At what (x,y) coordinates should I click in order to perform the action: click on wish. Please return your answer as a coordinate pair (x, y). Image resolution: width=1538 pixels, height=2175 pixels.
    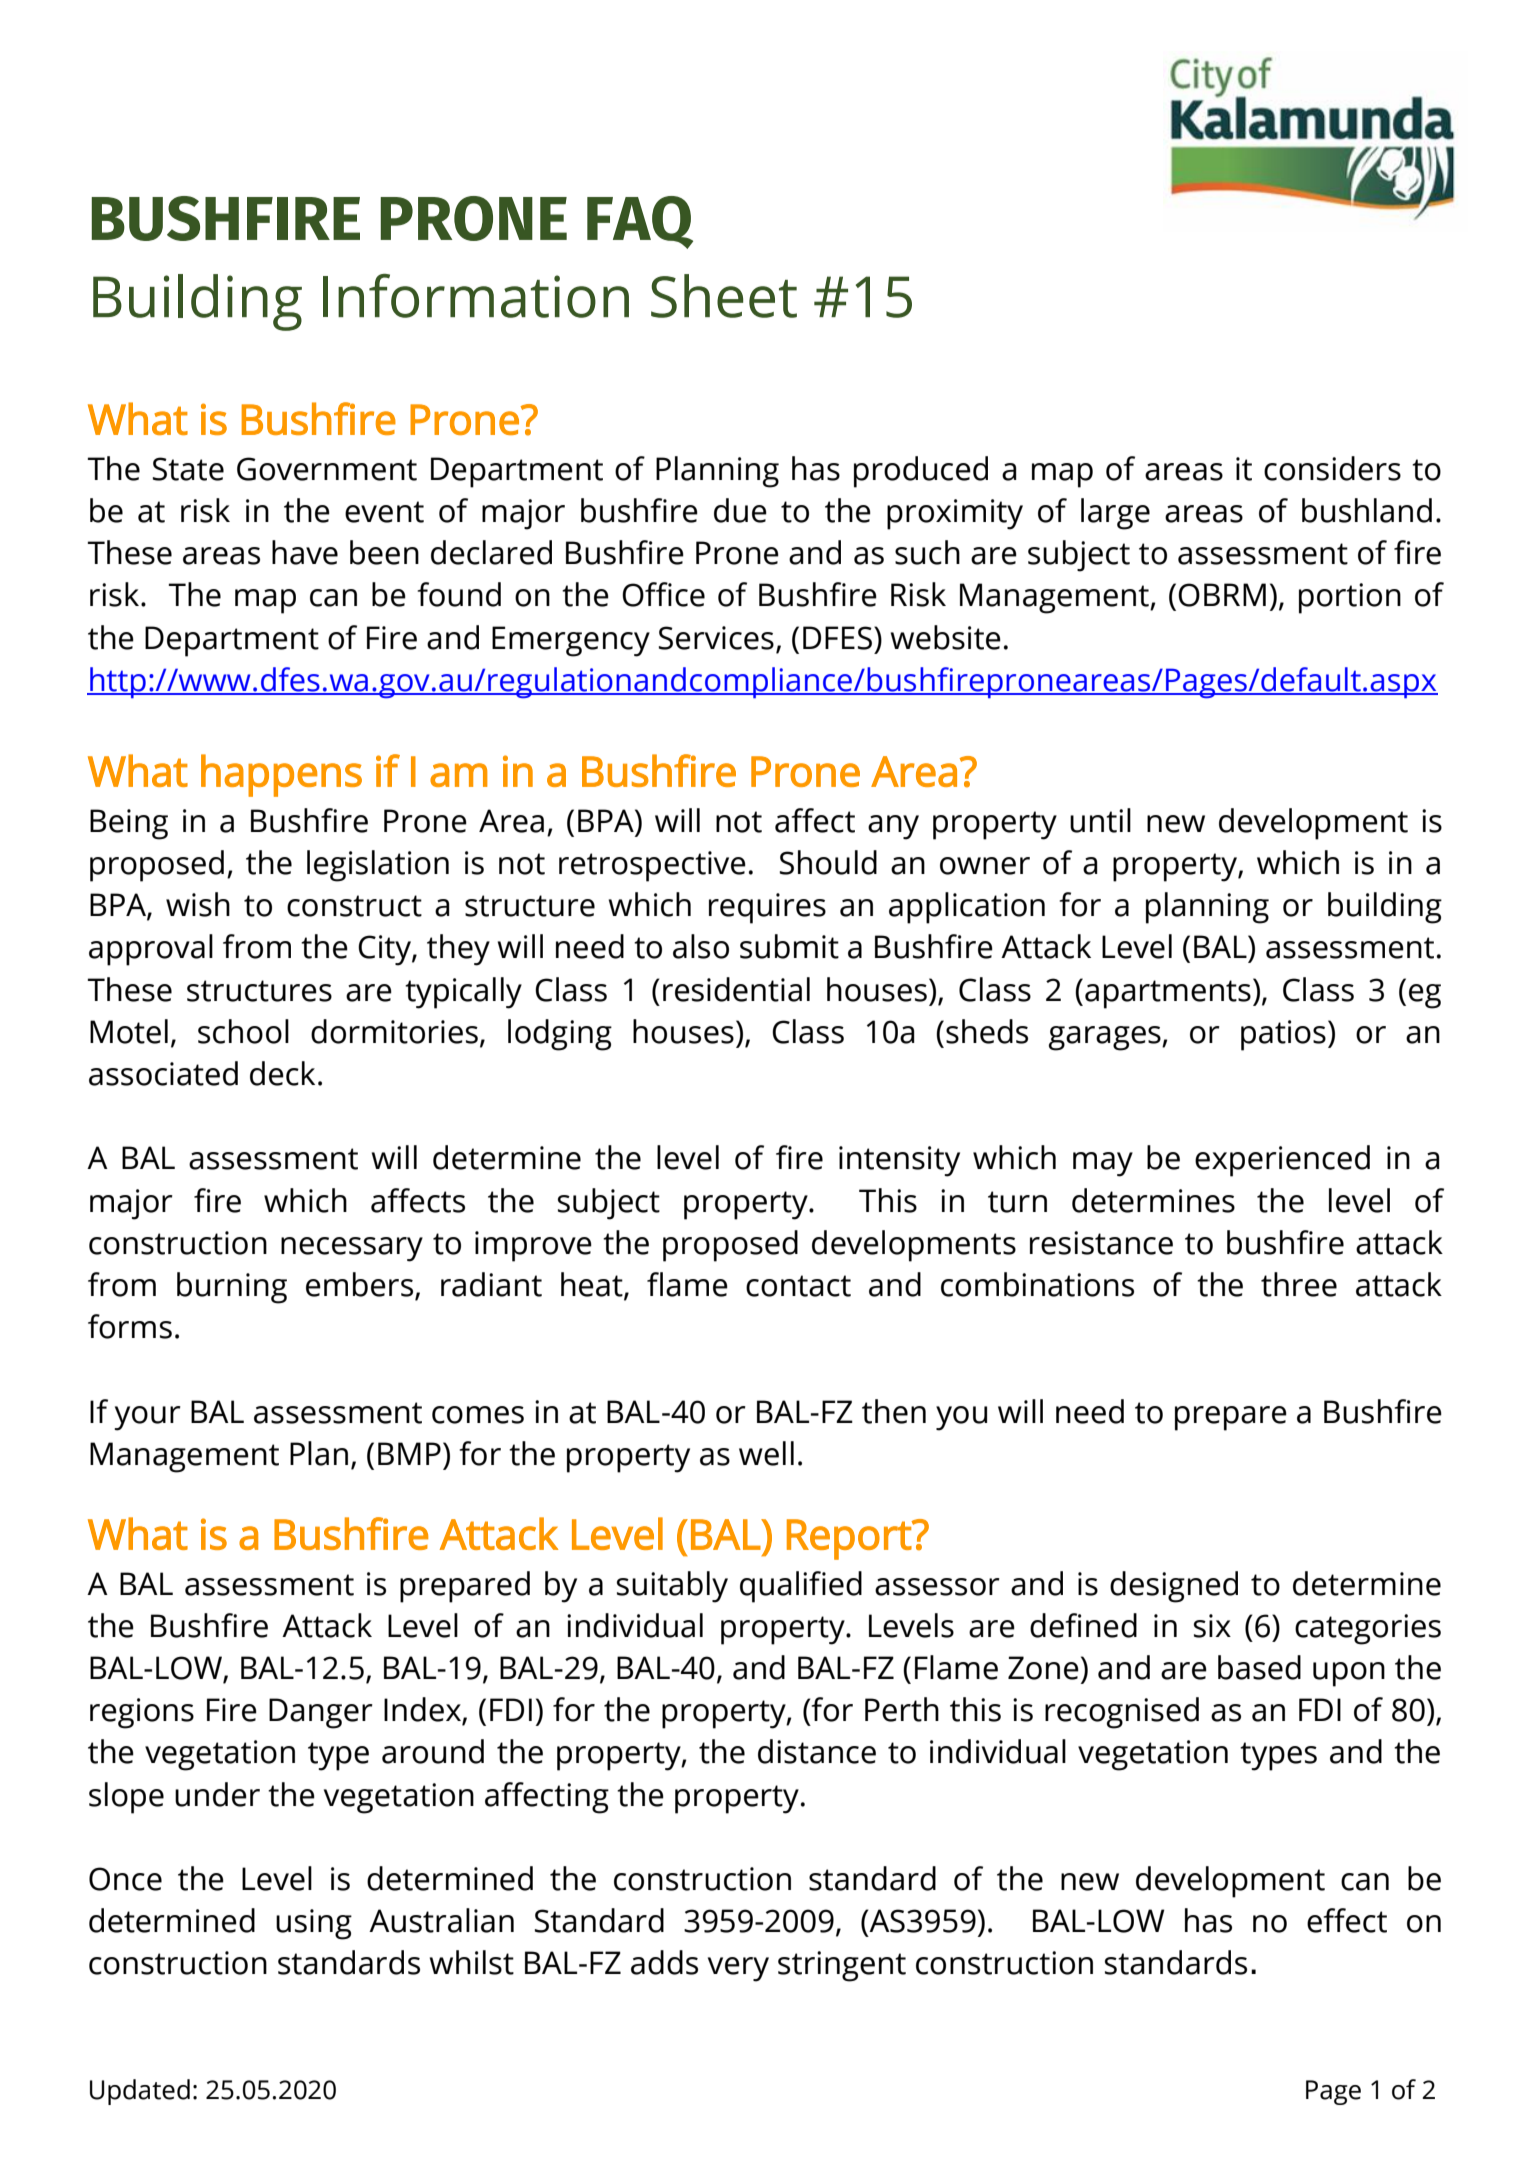
    Looking at the image, I should click on (198, 904).
